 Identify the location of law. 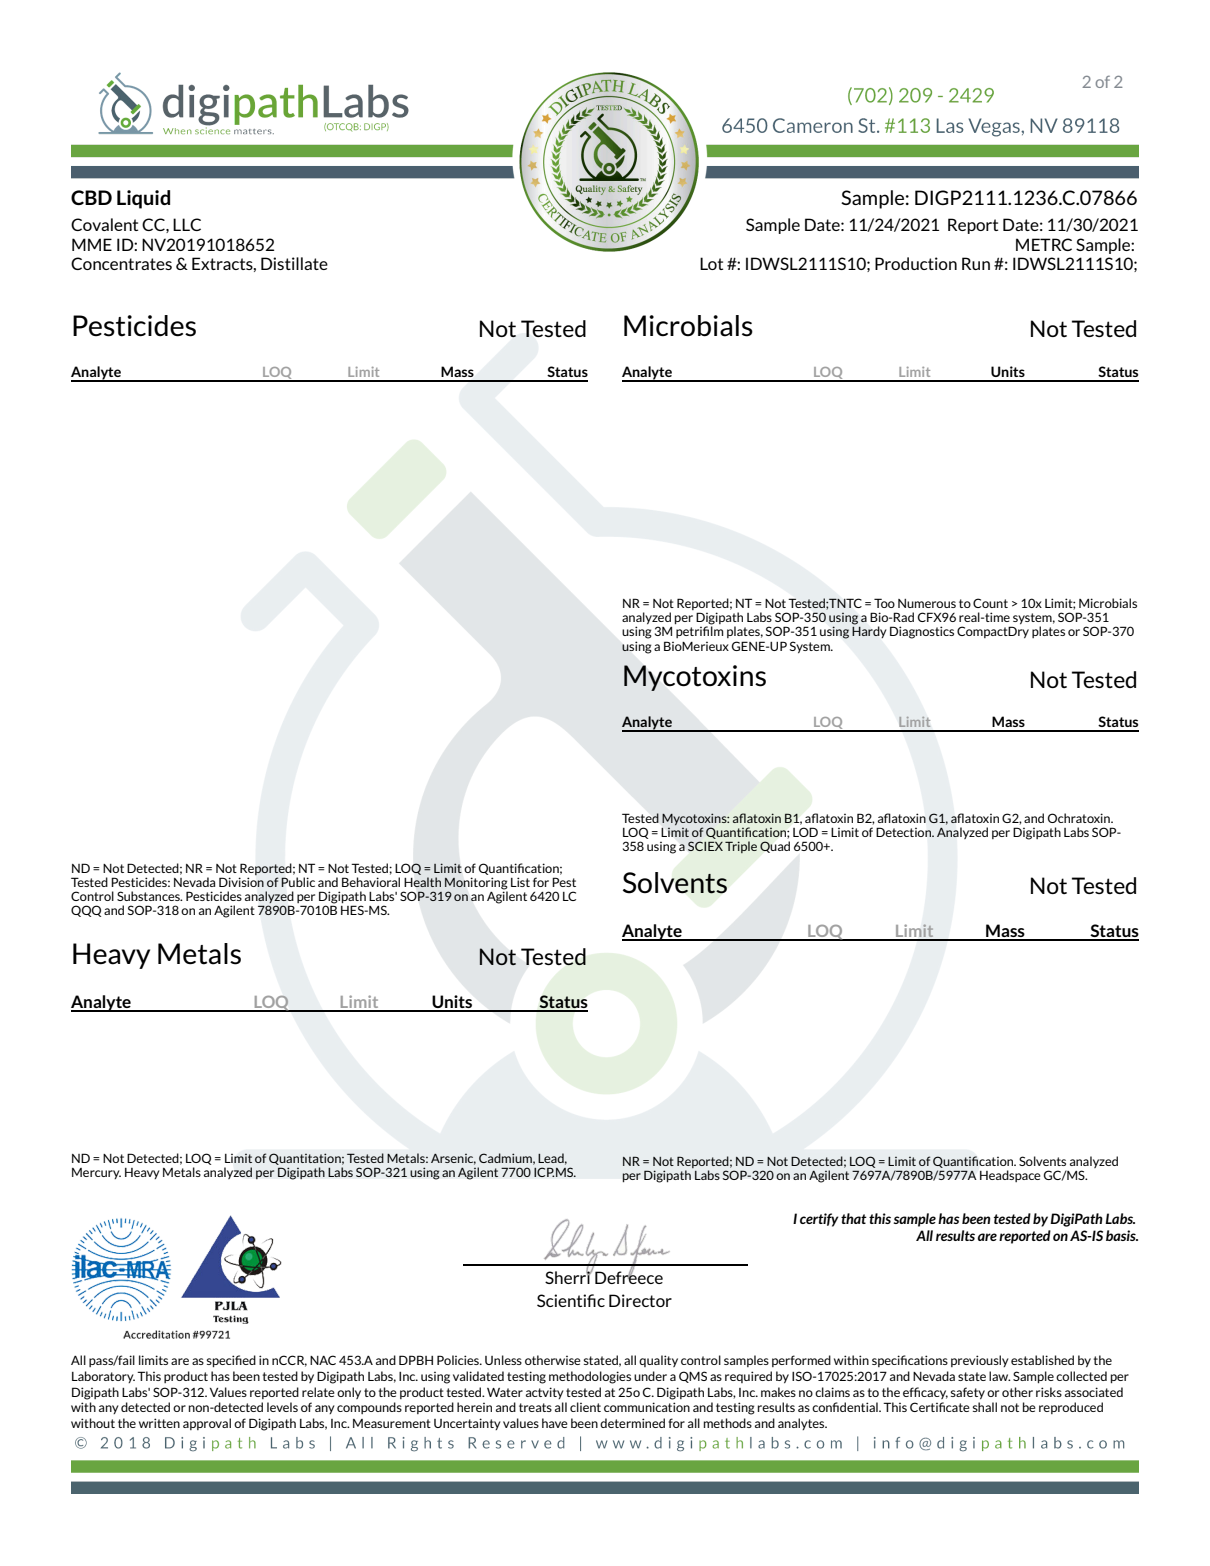
(1000, 1376).
